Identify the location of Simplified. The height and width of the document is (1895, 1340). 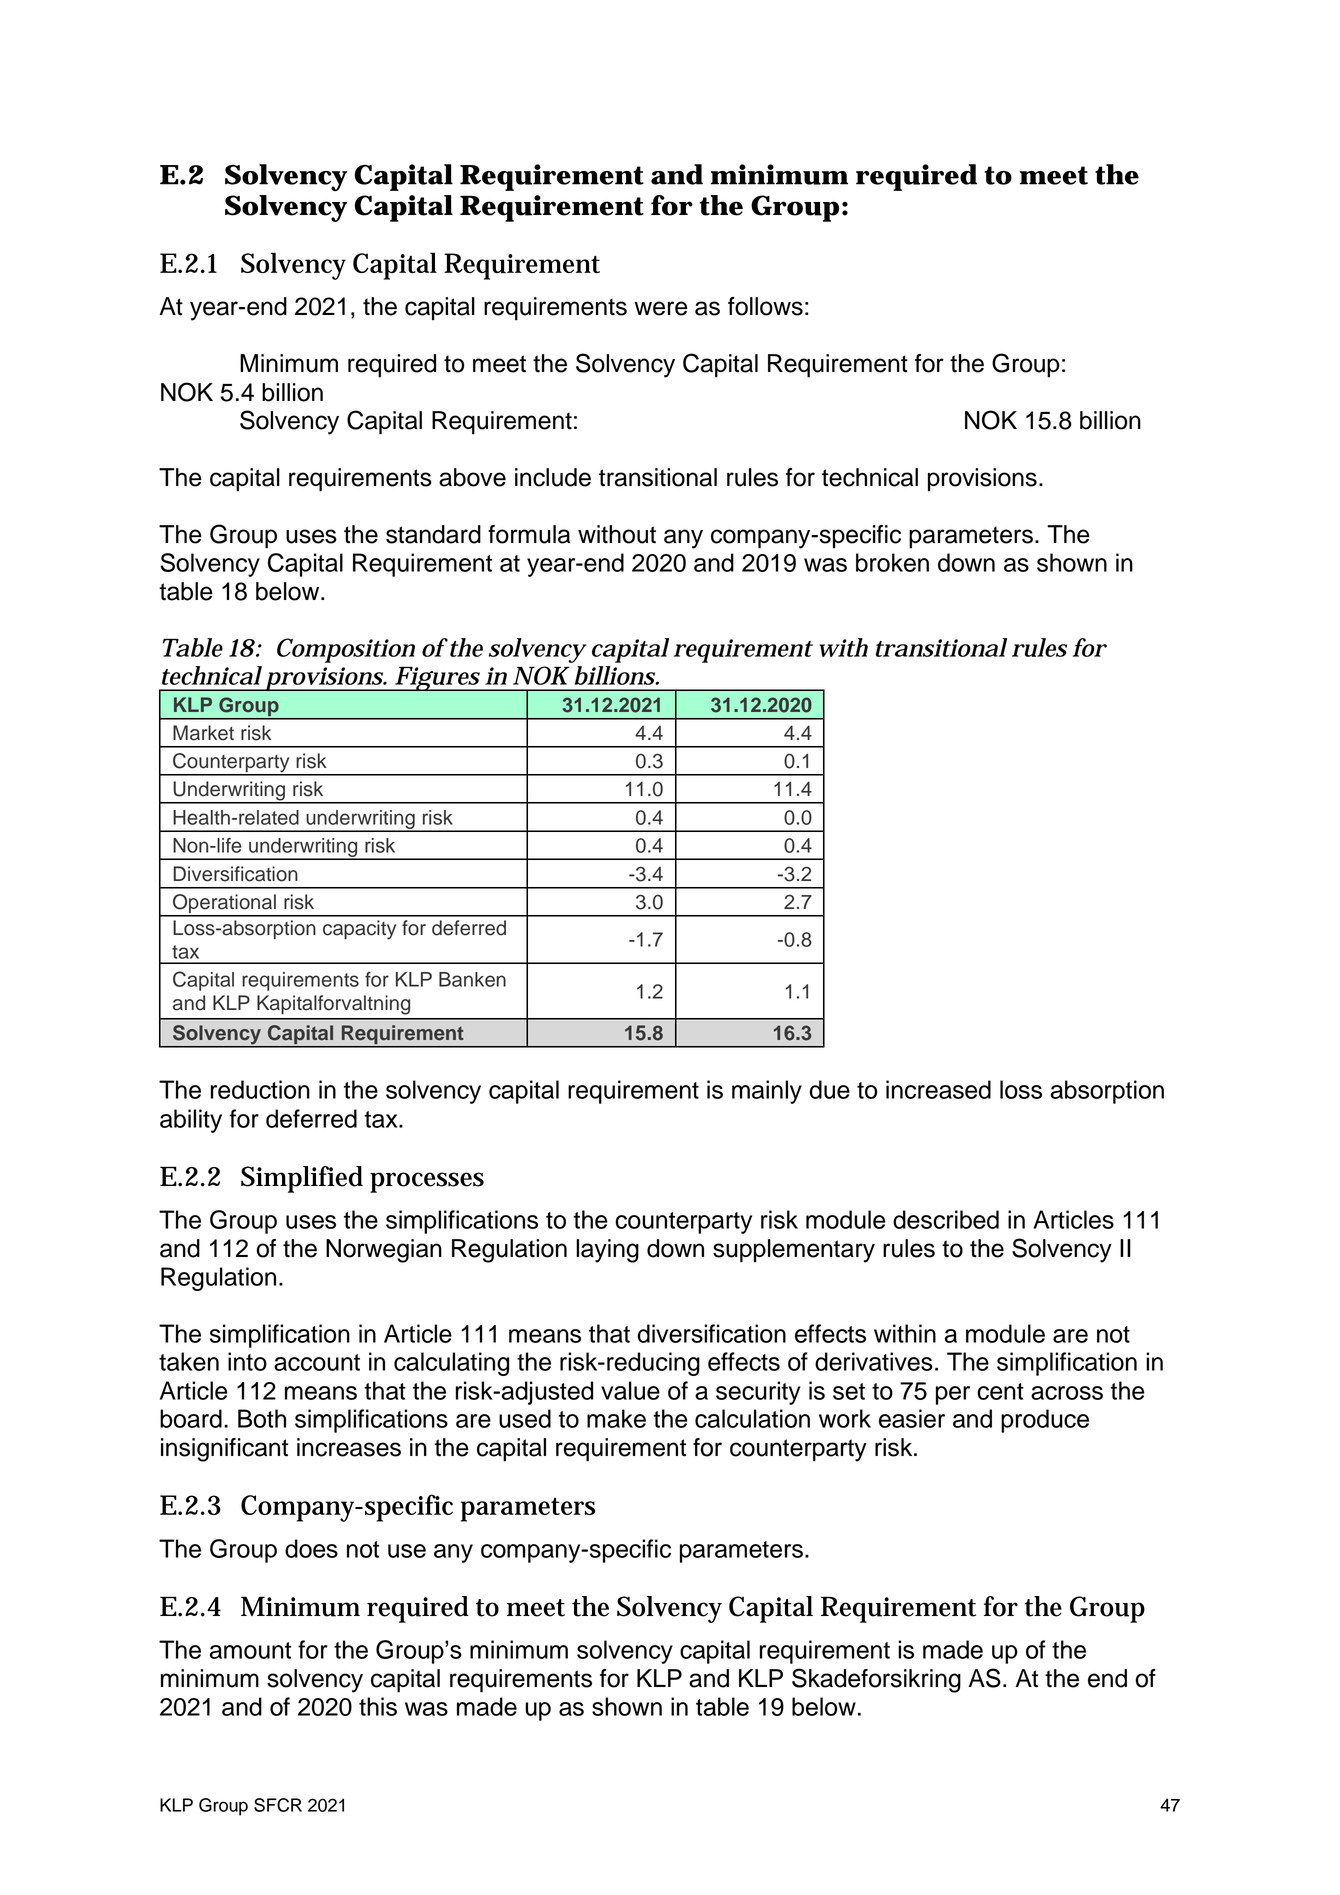
(302, 1179).
